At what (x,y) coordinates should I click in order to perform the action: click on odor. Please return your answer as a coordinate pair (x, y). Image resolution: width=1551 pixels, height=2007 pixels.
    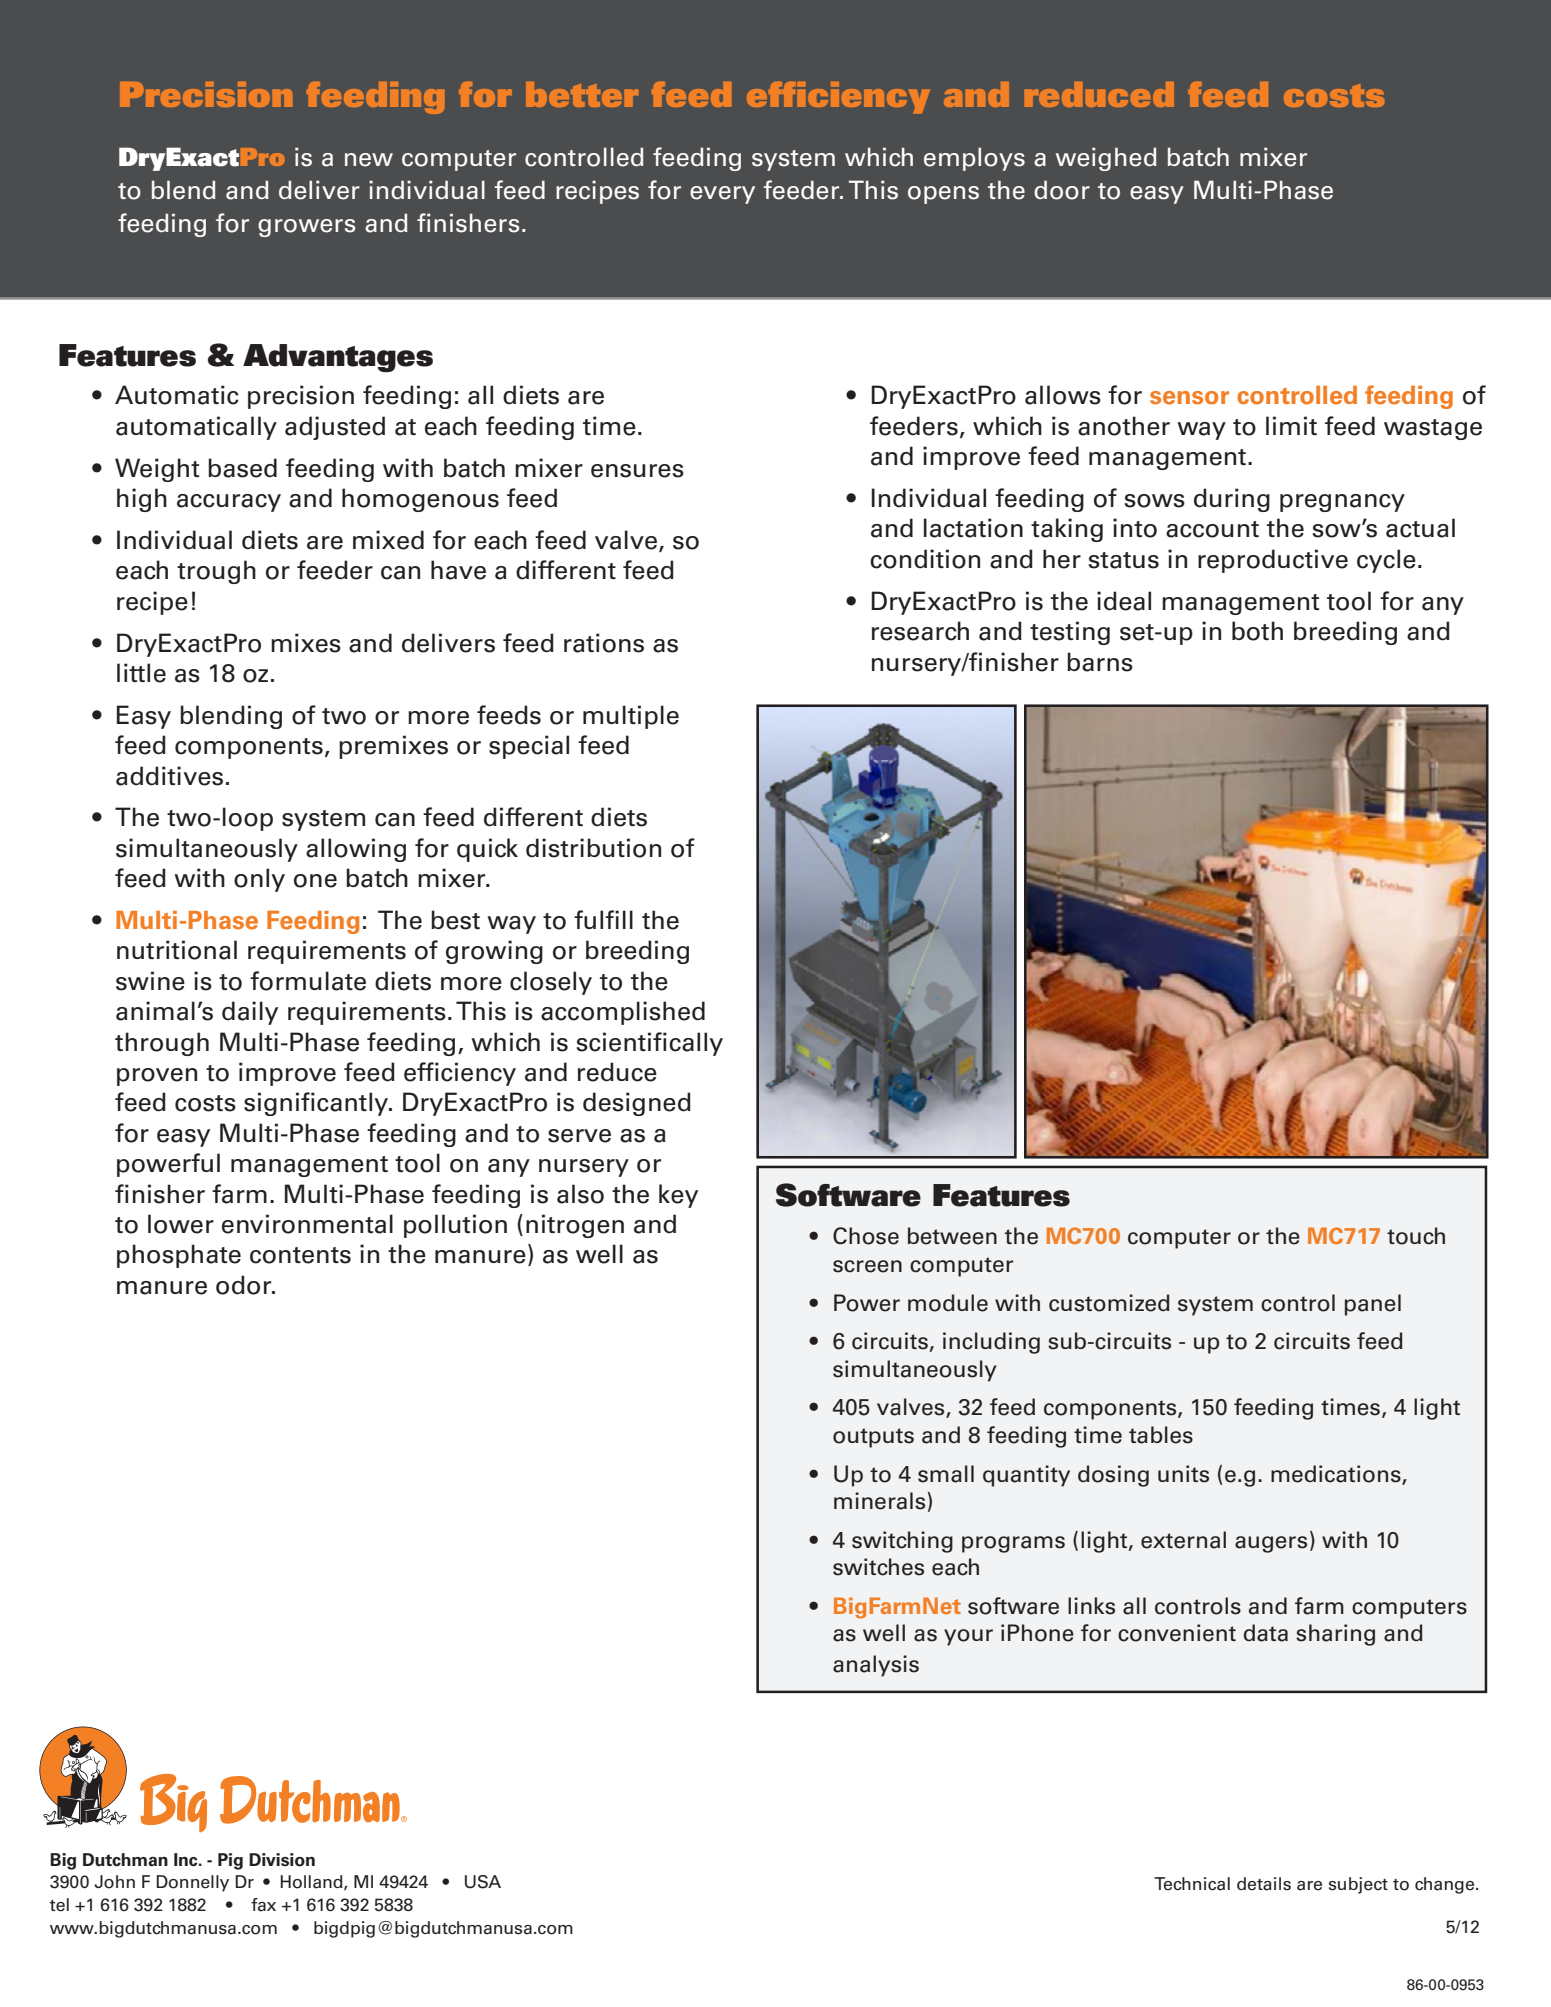
    Looking at the image, I should click on (245, 1285).
